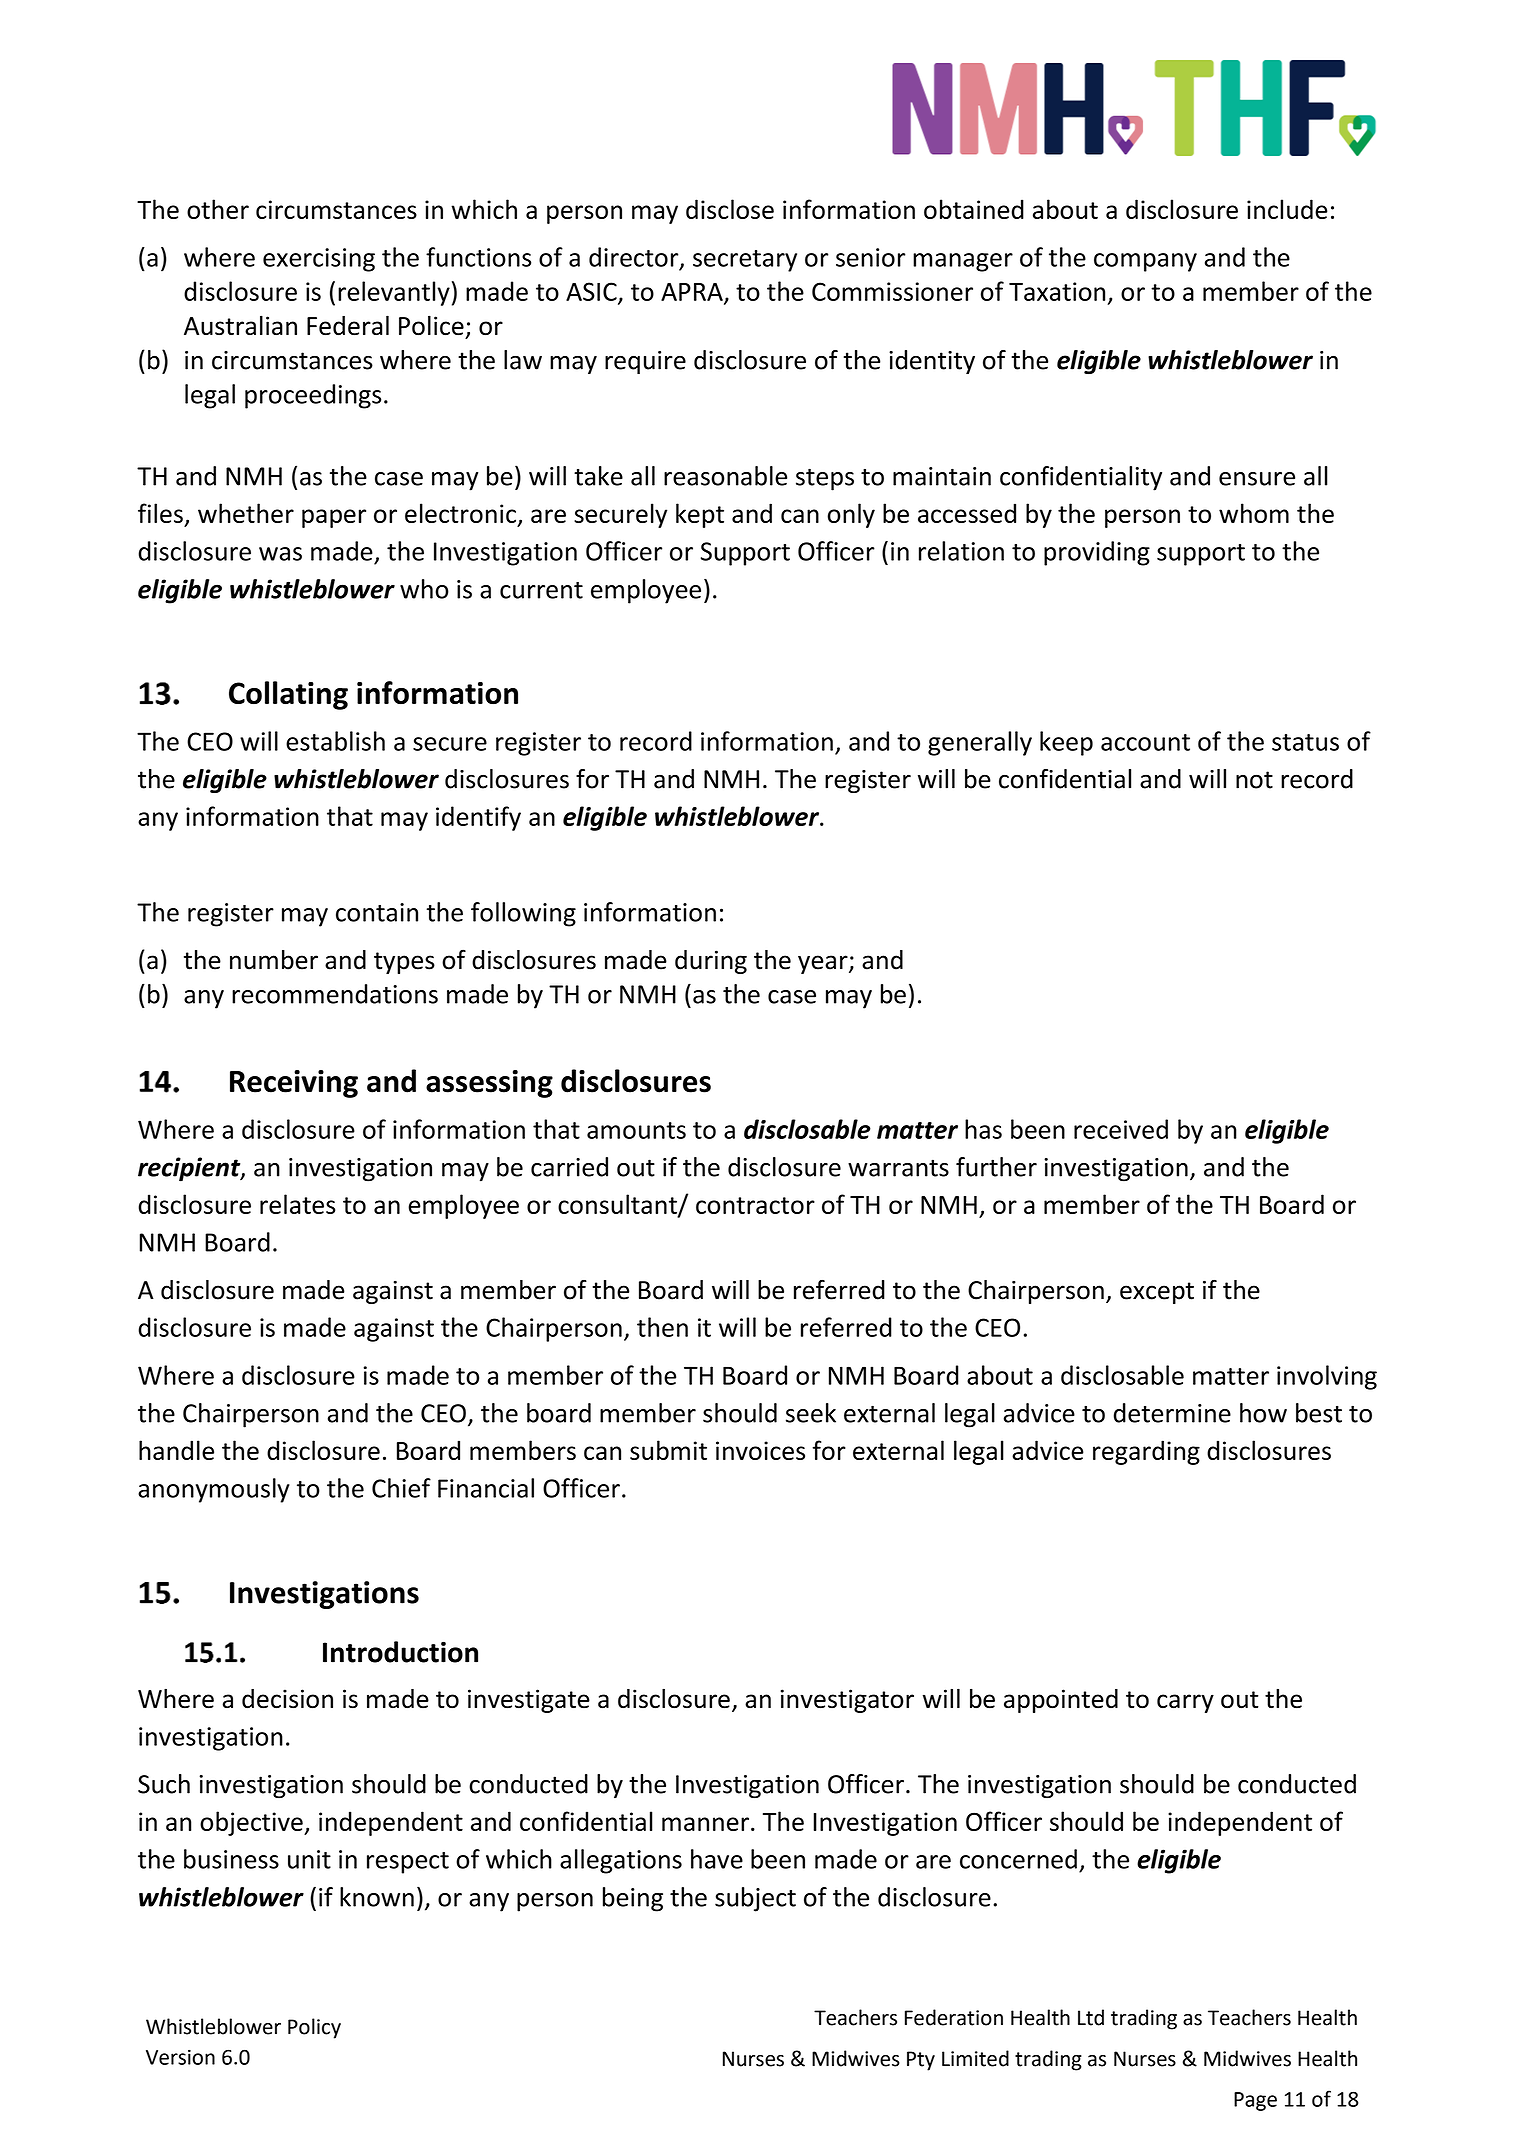 This screenshot has width=1515, height=2144. Describe the element at coordinates (755, 1205) in the screenshot. I see `contractor` at that location.
